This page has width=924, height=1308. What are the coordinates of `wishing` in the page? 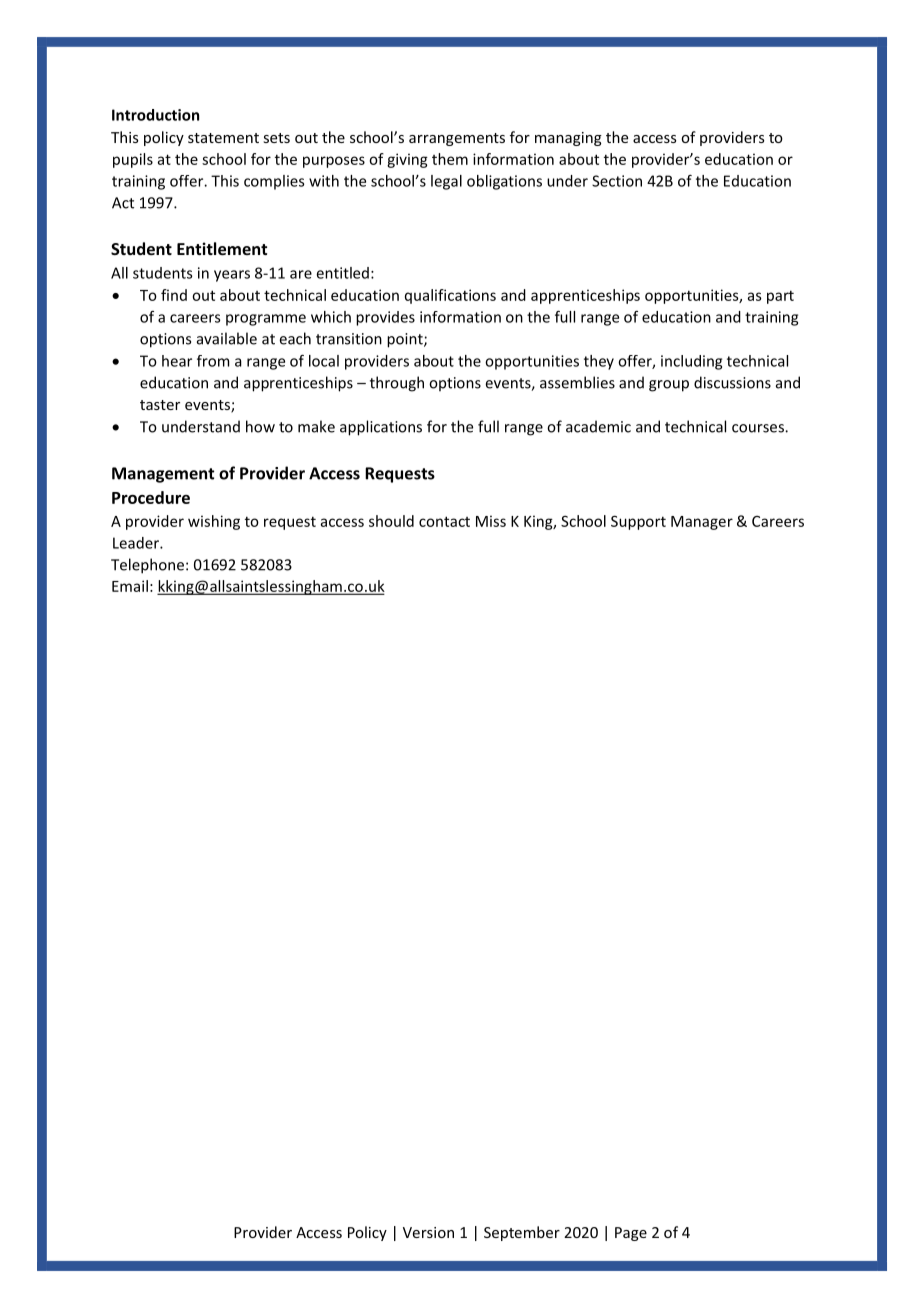 It's located at (214, 522).
